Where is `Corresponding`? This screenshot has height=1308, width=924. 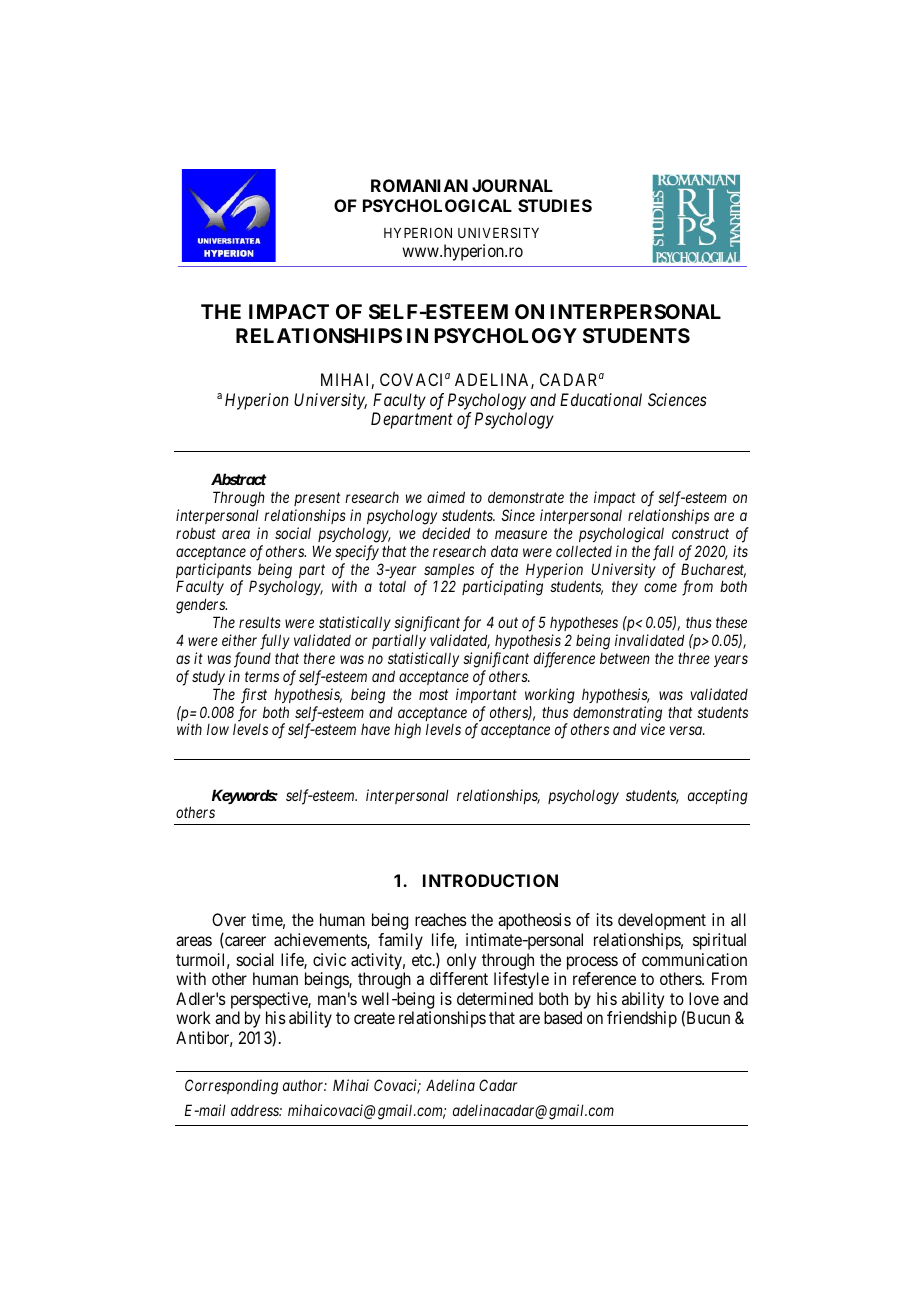 Corresponding is located at coordinates (231, 1087).
